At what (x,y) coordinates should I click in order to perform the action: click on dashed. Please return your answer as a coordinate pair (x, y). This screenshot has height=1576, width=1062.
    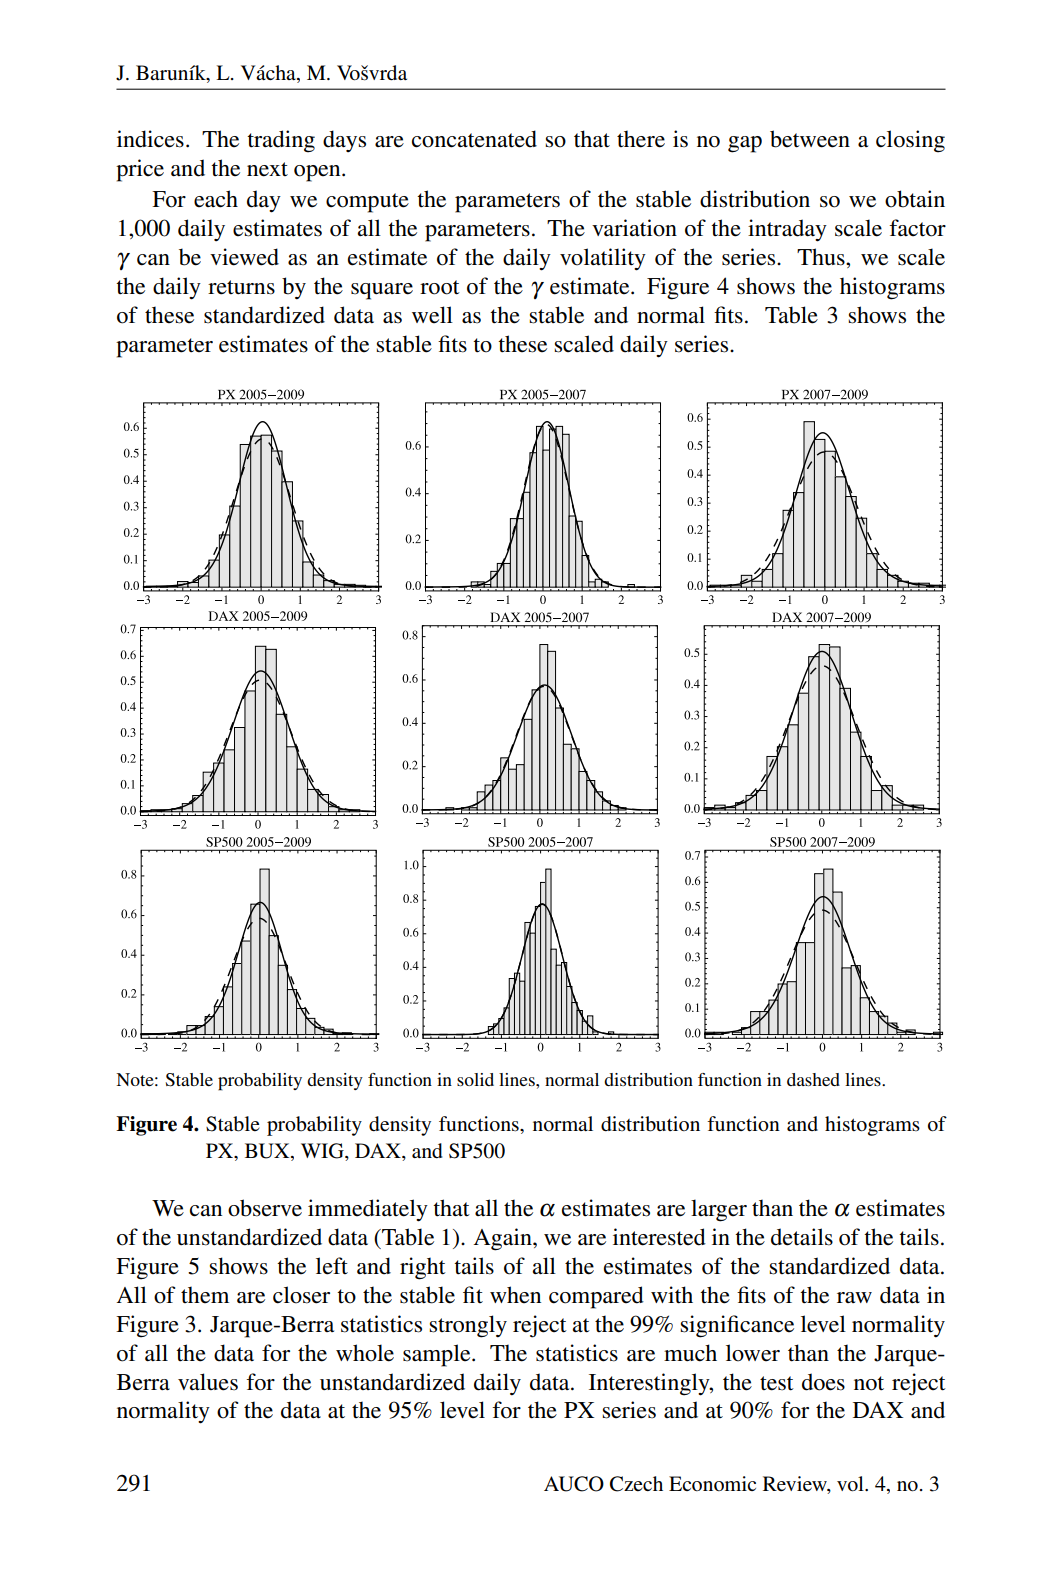
    Looking at the image, I should click on (813, 1079).
